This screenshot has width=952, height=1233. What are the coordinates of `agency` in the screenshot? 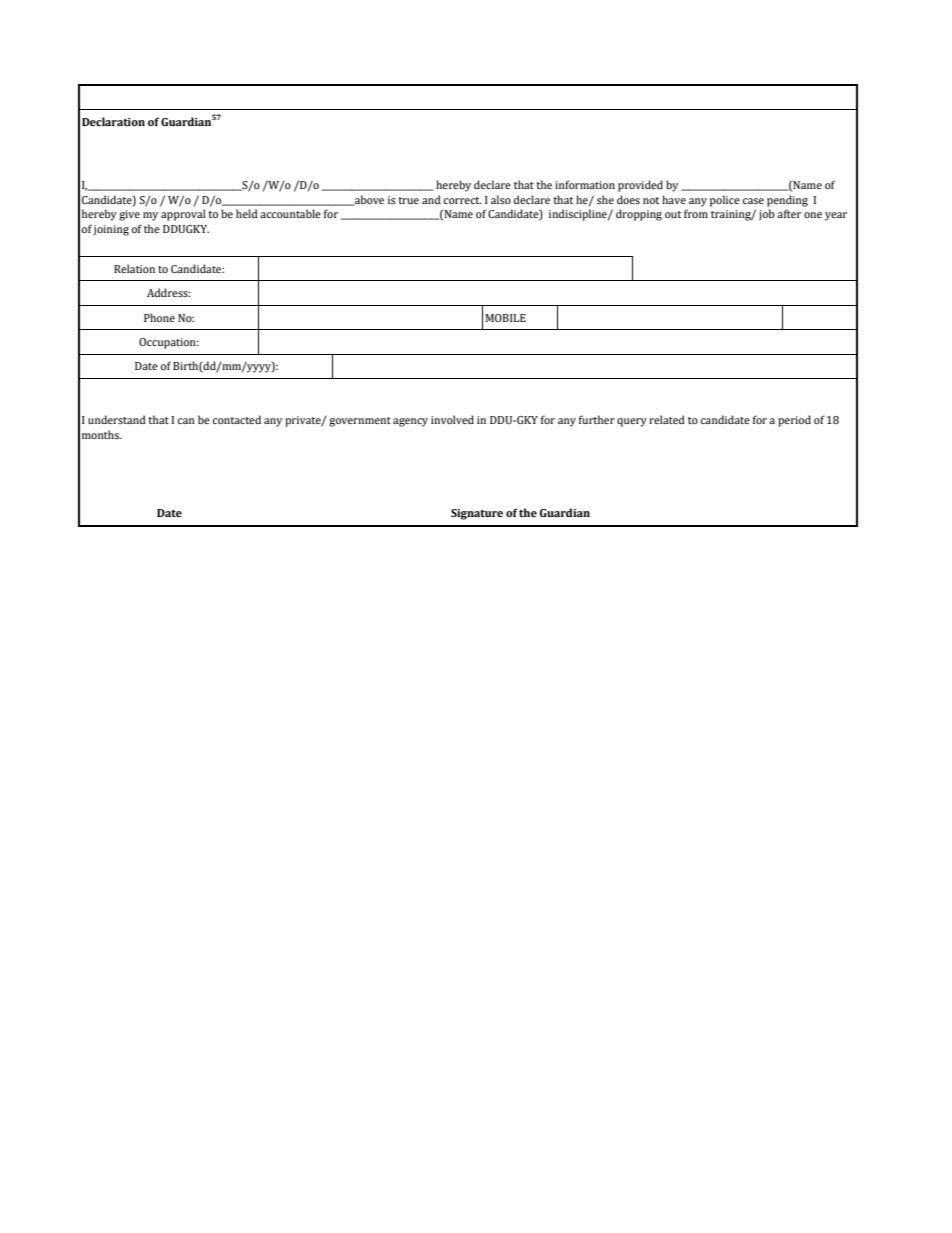 It's located at (410, 422).
